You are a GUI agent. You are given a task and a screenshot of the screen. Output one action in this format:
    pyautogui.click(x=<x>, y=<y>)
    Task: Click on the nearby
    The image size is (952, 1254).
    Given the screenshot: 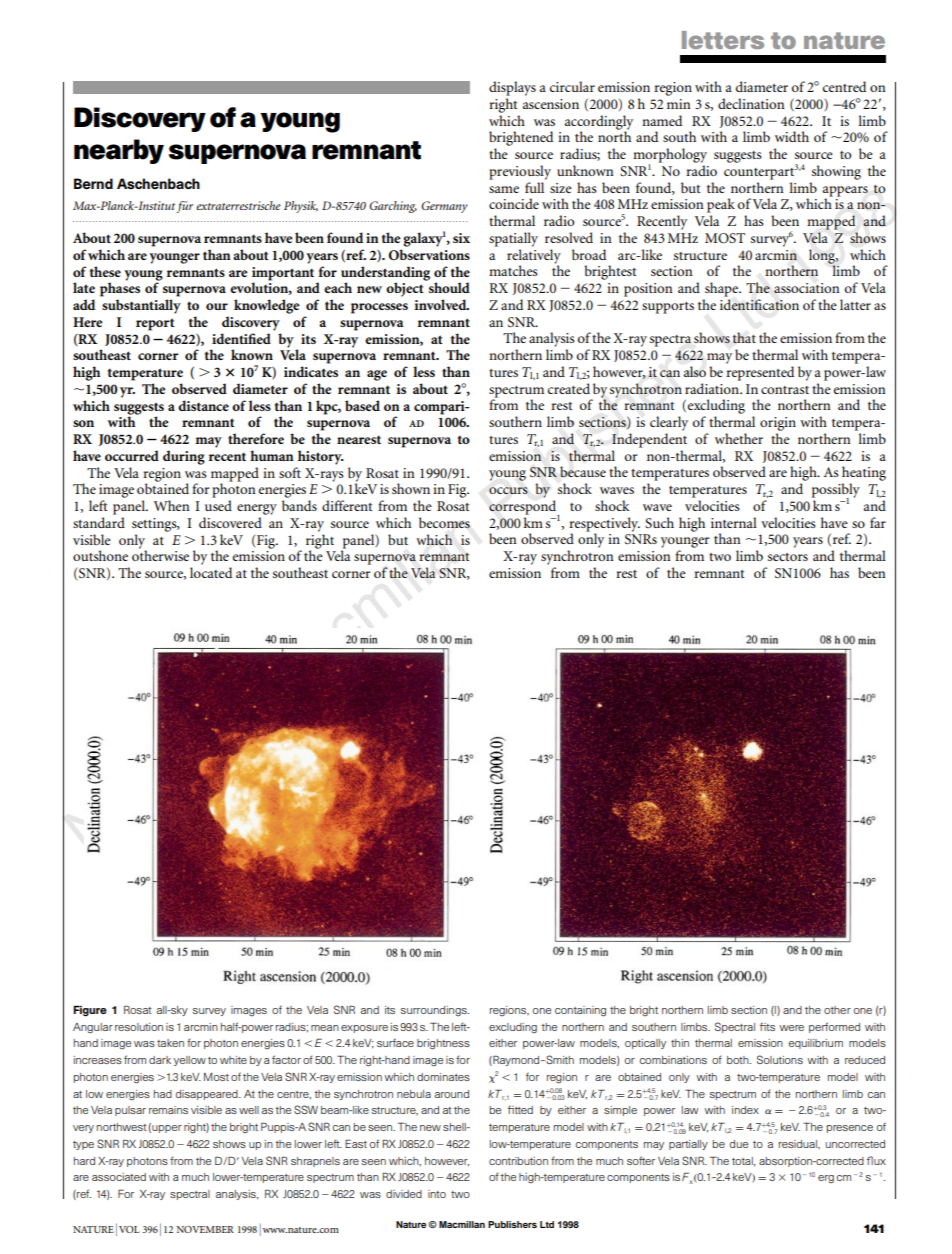 What is the action you would take?
    pyautogui.click(x=119, y=151)
